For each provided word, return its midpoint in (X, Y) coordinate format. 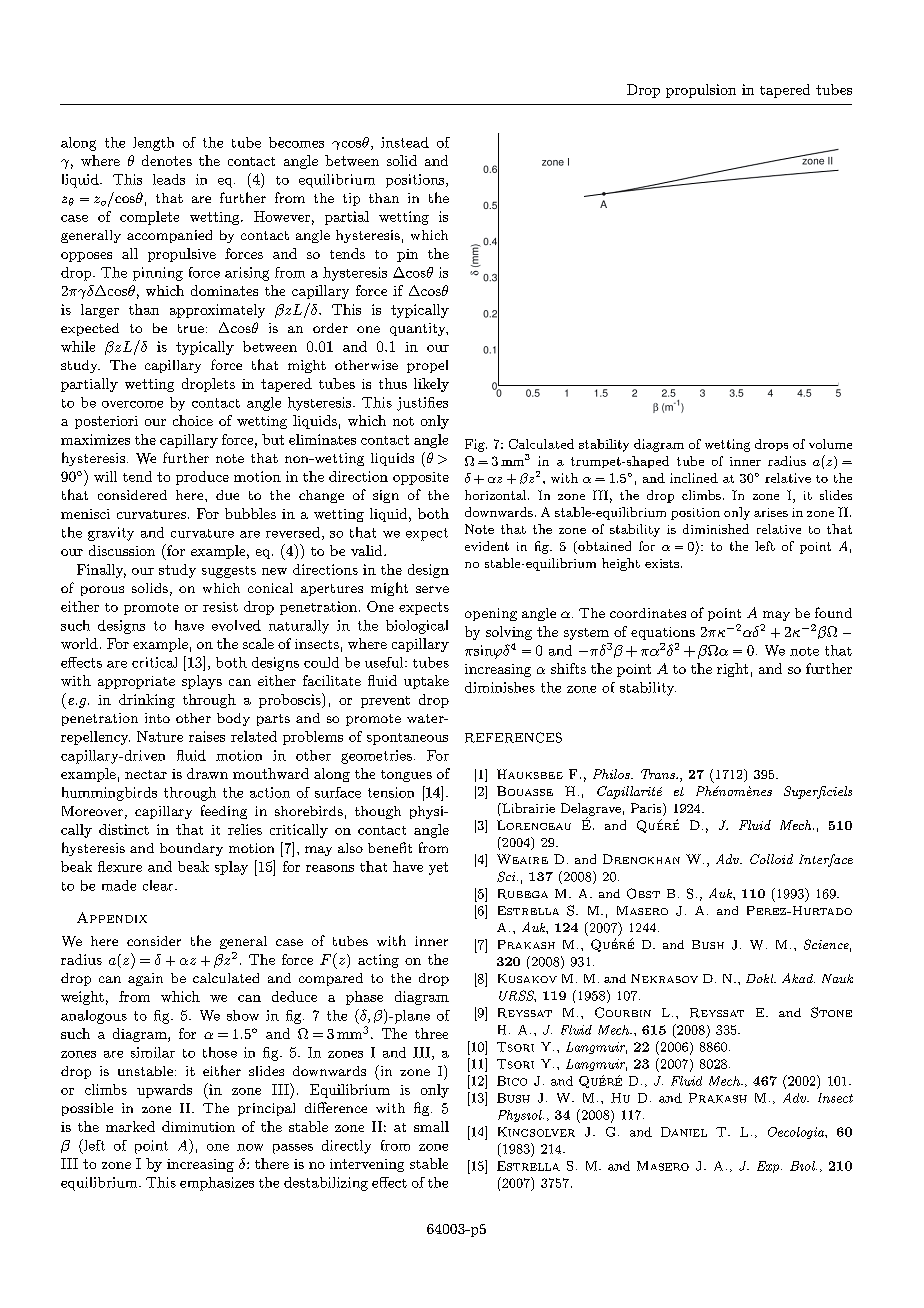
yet (438, 868)
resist (220, 607)
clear (159, 885)
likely (431, 385)
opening (491, 614)
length (153, 144)
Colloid (771, 859)
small (431, 1126)
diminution (198, 1126)
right (732, 670)
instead (405, 142)
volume (830, 444)
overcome (132, 404)
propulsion (701, 91)
